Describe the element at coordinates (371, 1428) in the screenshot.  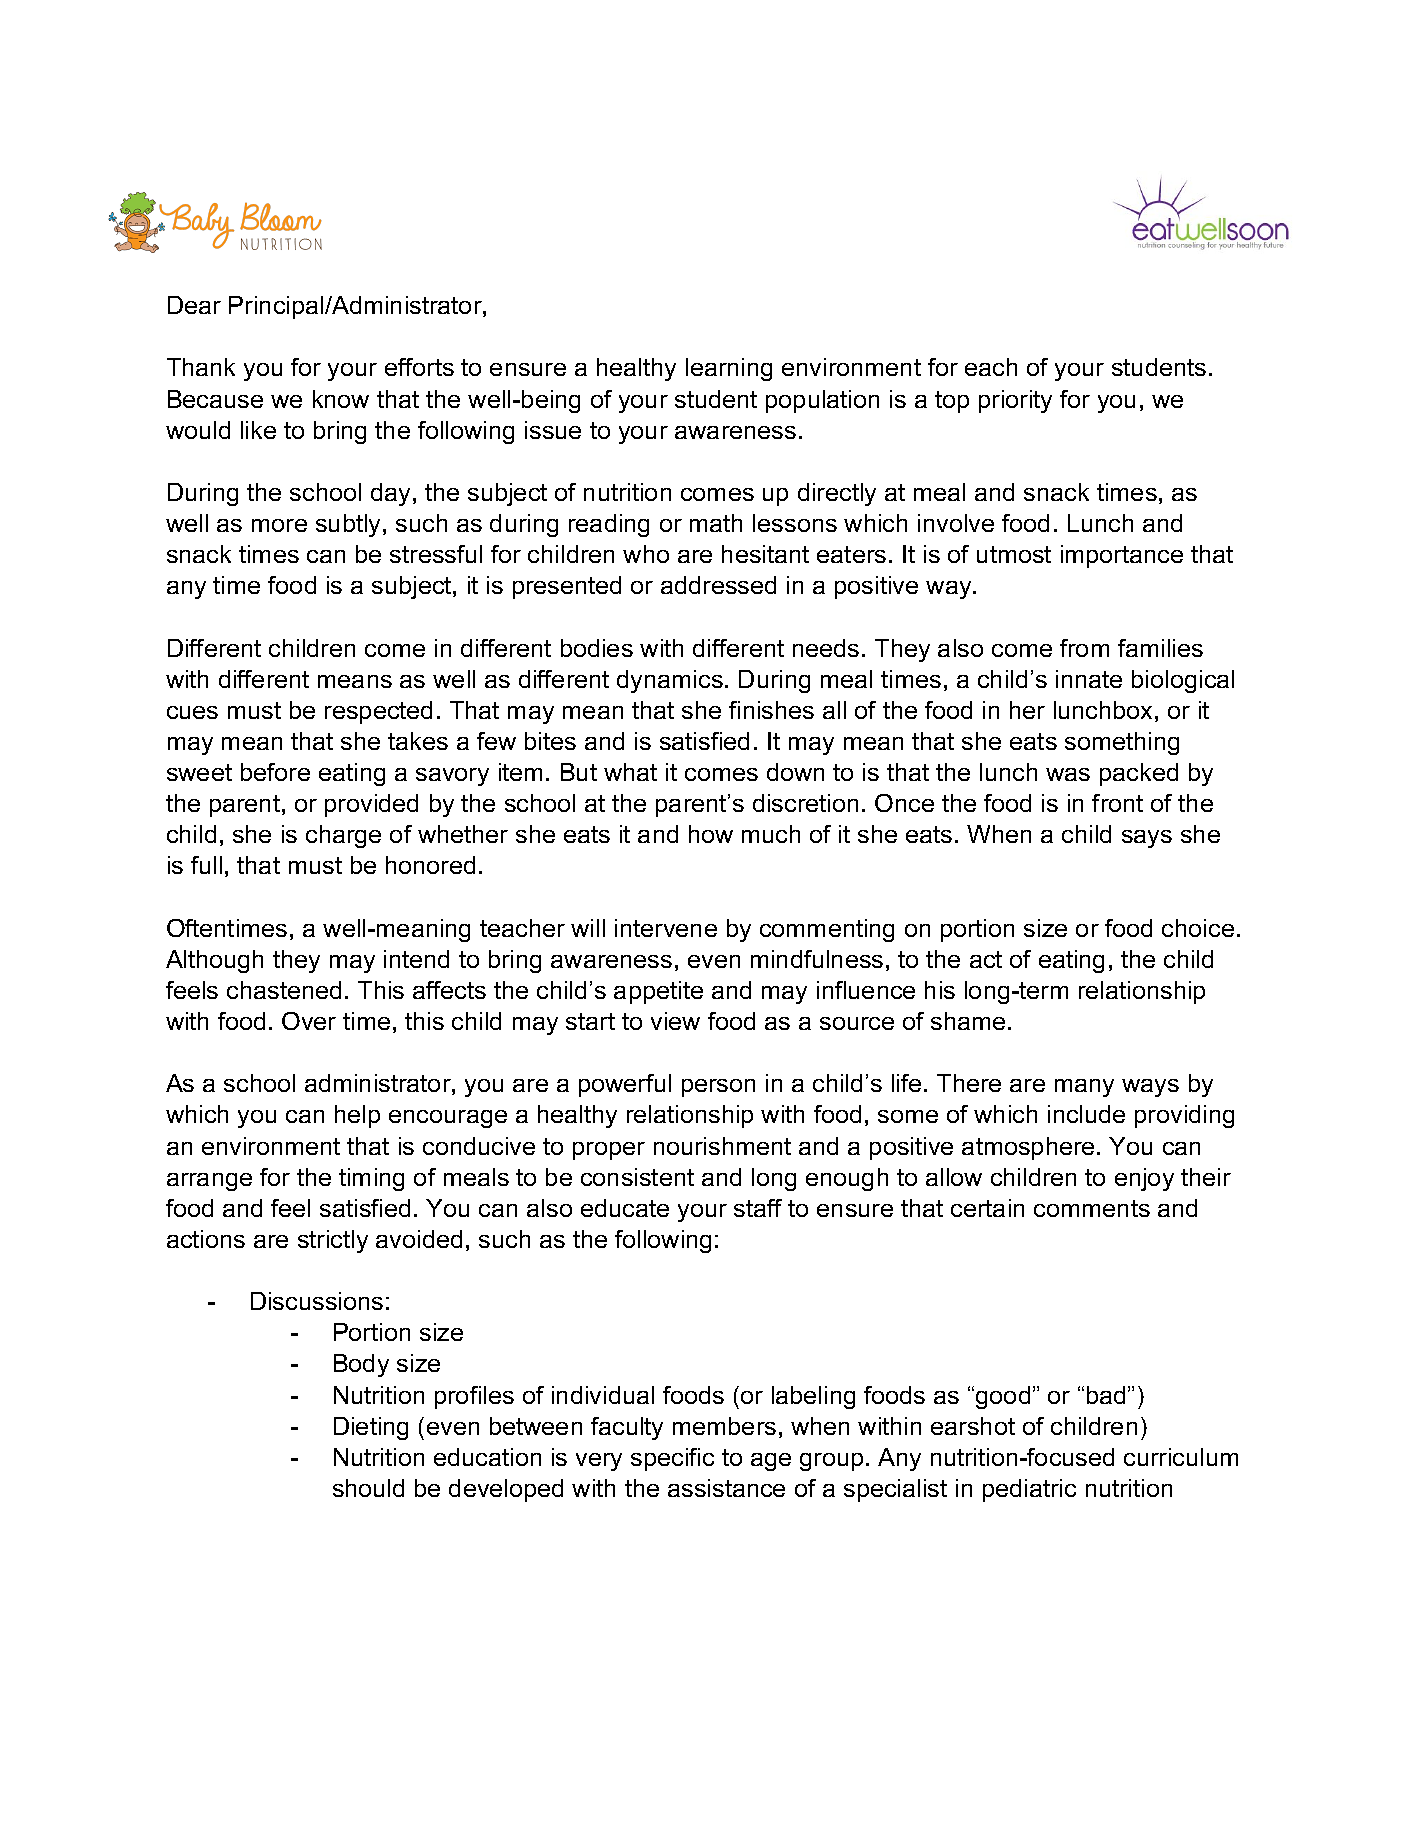
I see `Dieting` at that location.
